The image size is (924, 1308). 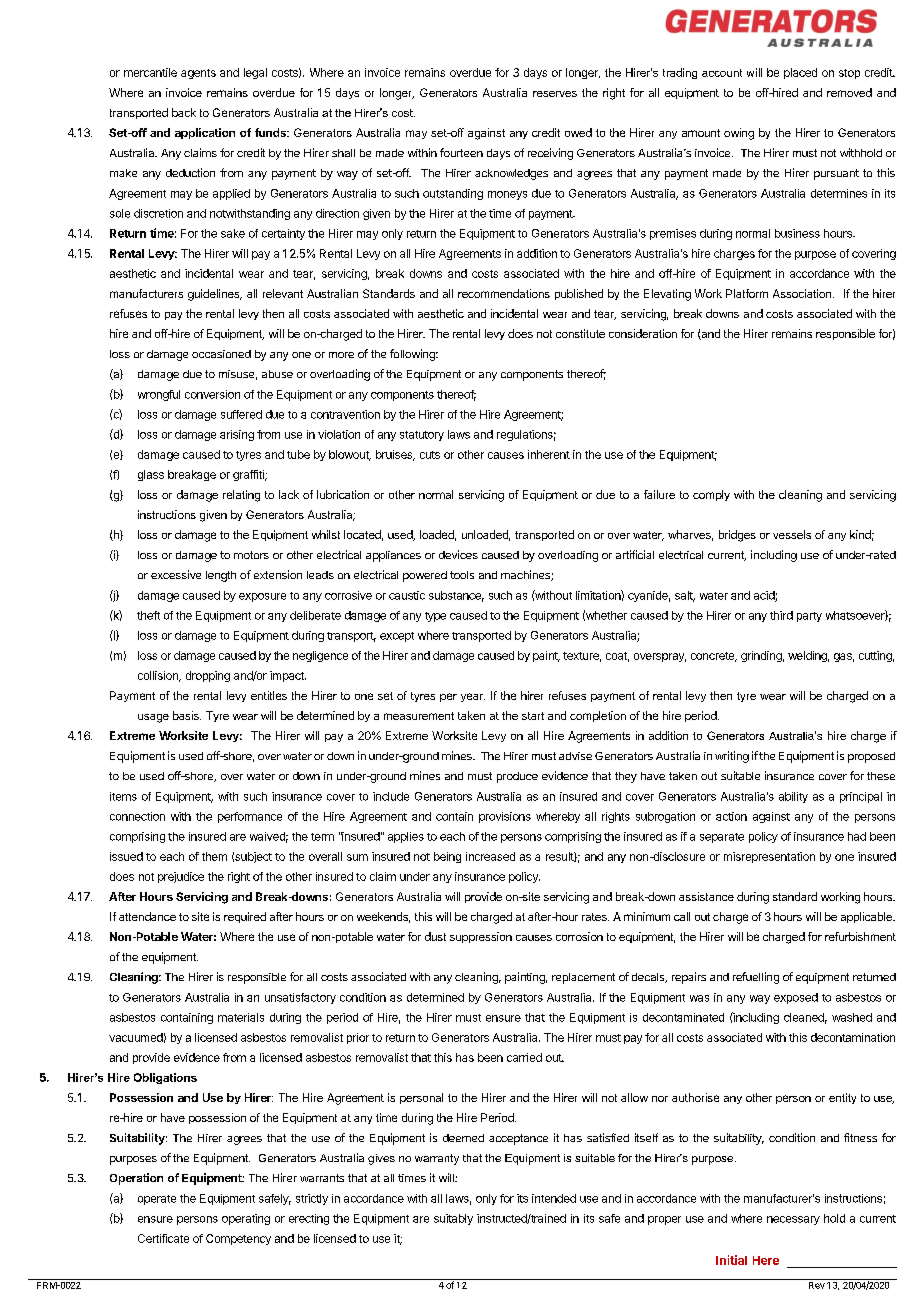 I want to click on vessels, so click(x=792, y=534).
